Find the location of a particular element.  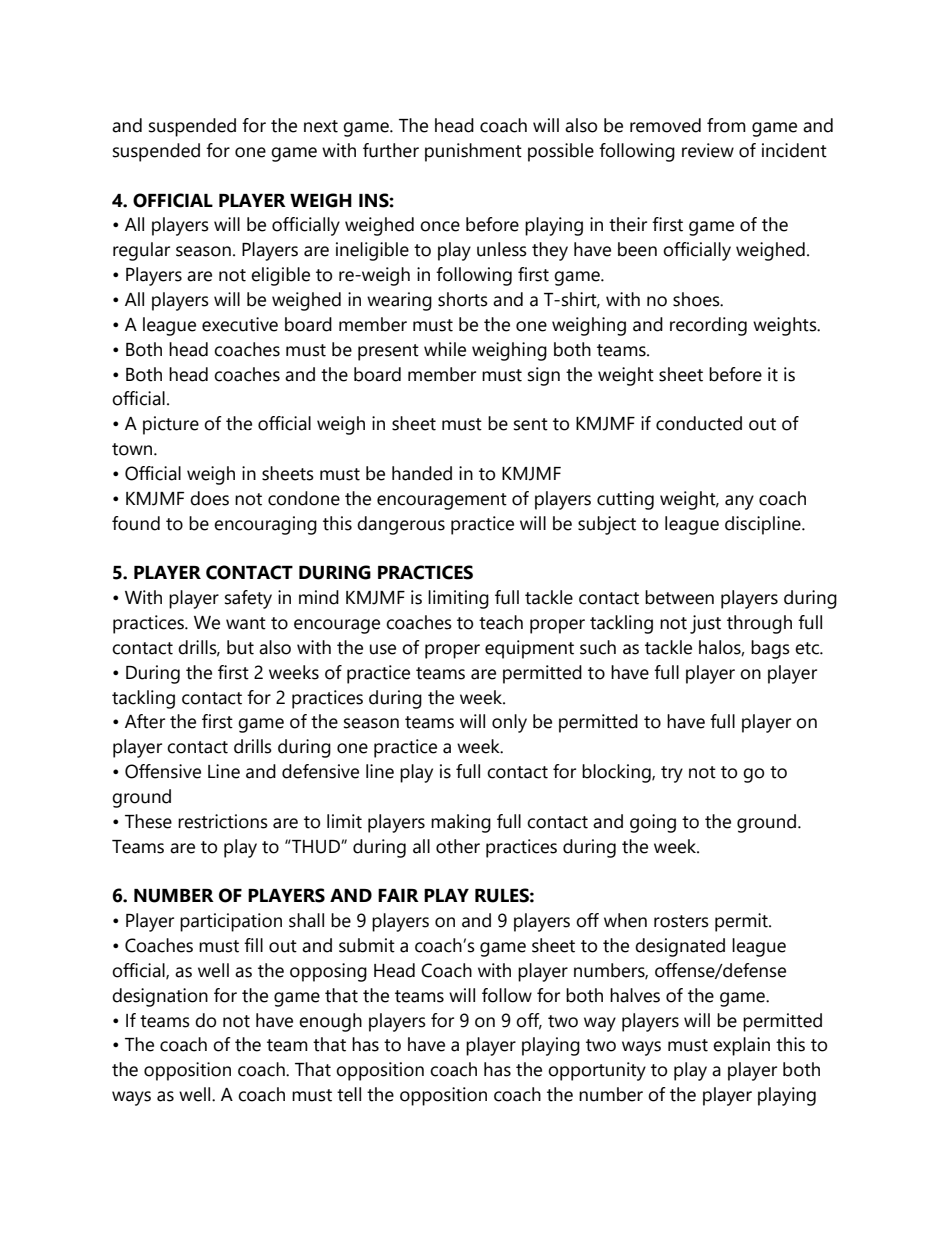

next is located at coordinates (321, 126).
